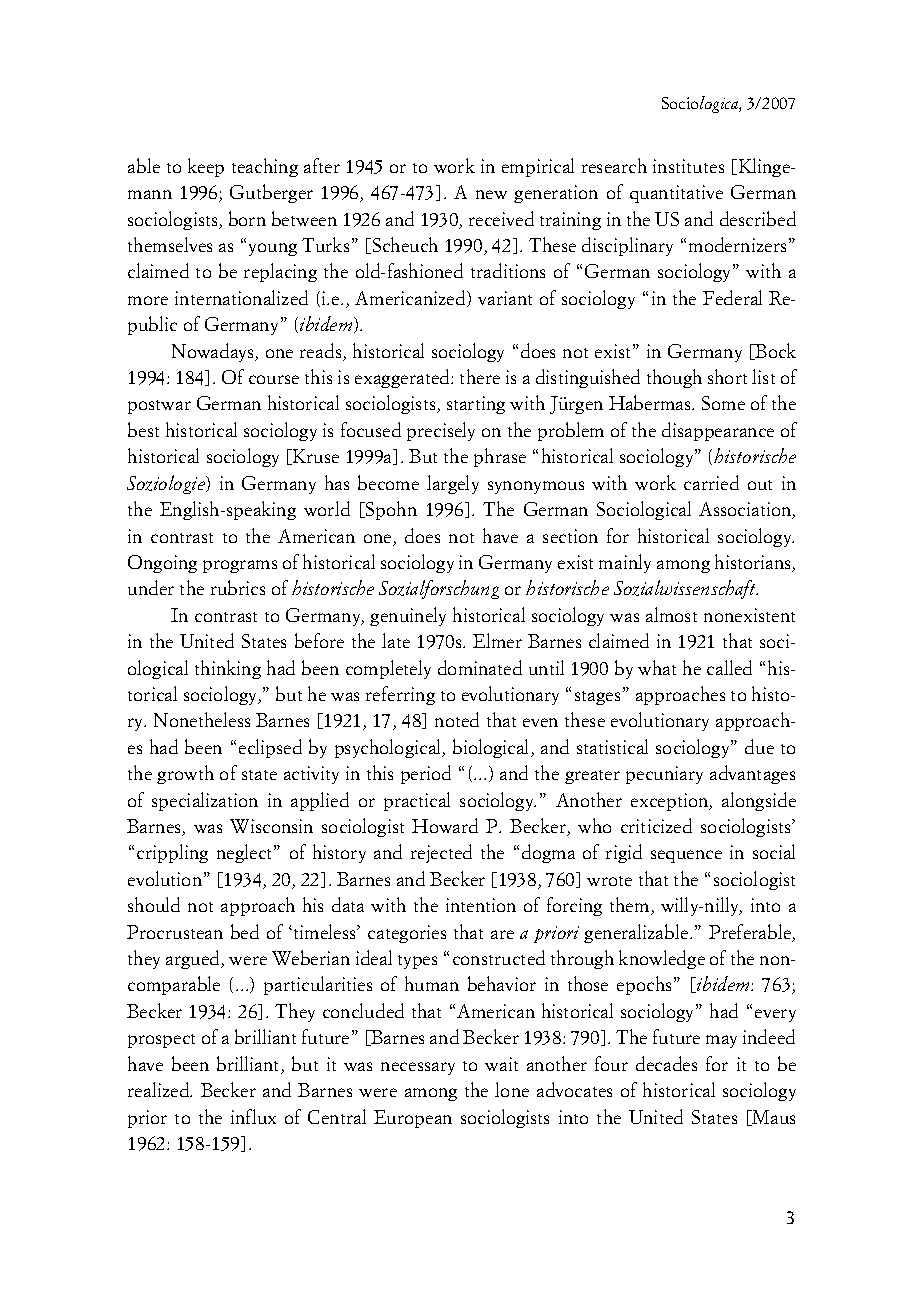 The width and height of the screenshot is (924, 1308). Describe the element at coordinates (481, 905) in the screenshot. I see `intention` at that location.
